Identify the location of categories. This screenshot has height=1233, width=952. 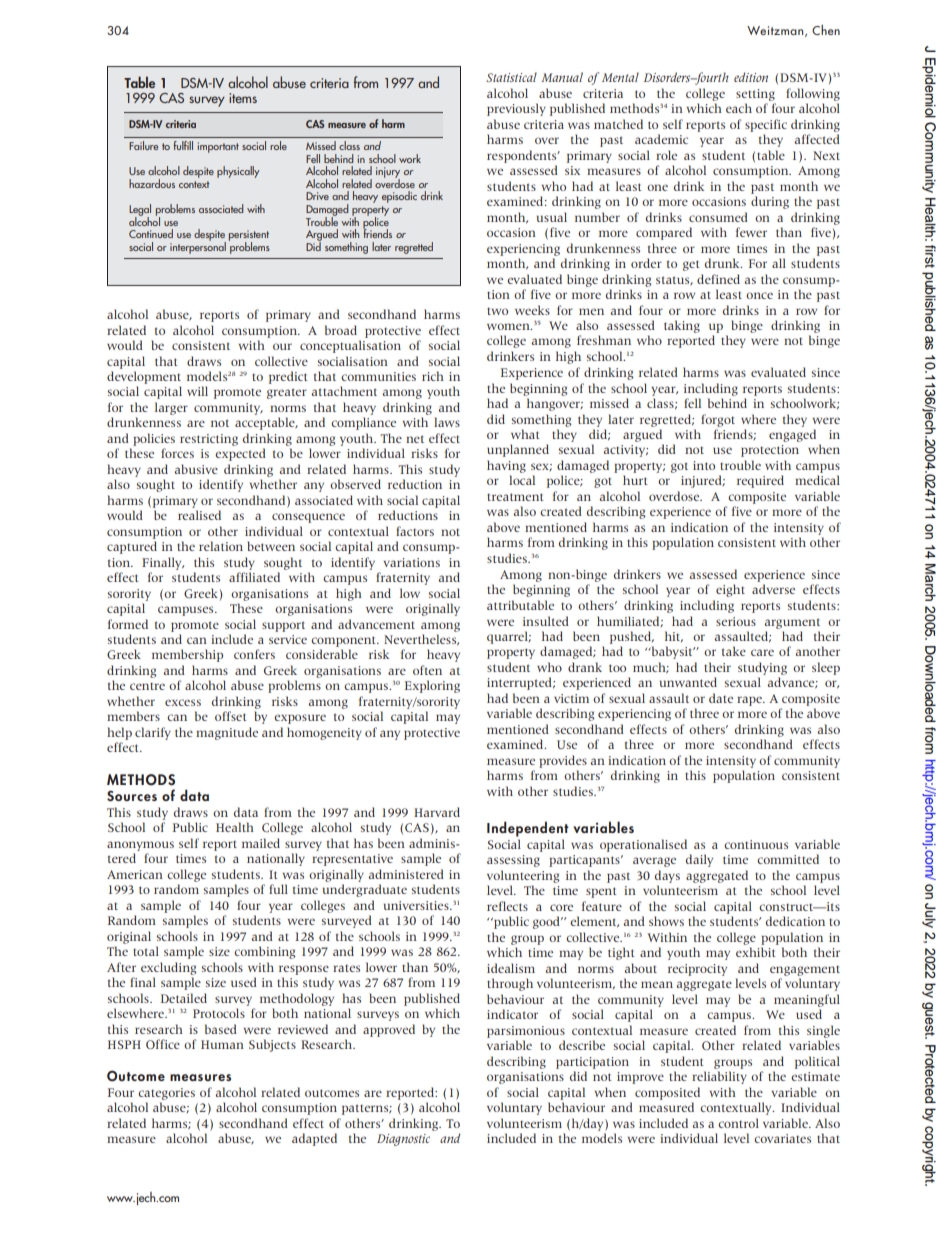
(166, 1094).
